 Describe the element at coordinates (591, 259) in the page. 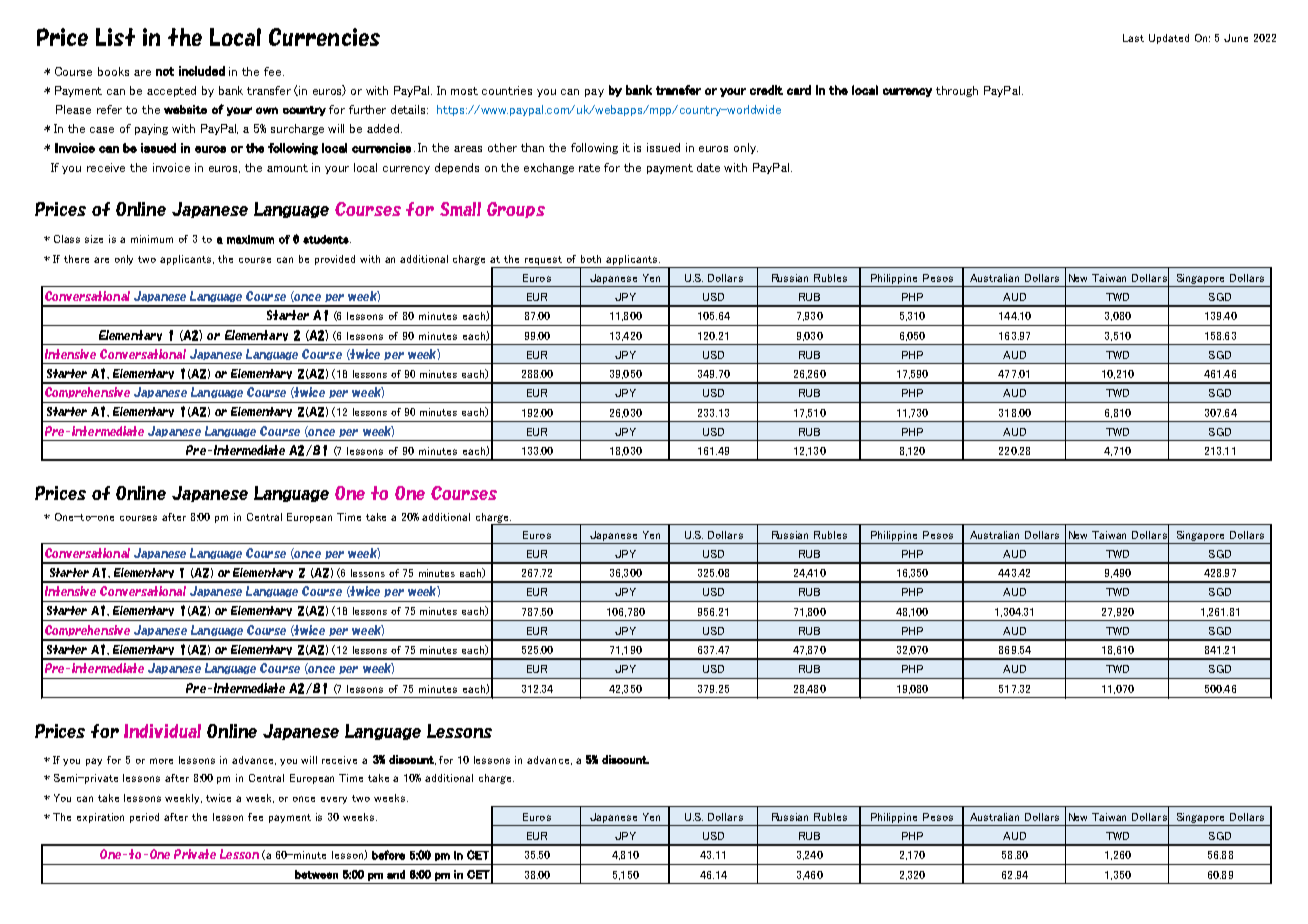

I see `both` at that location.
